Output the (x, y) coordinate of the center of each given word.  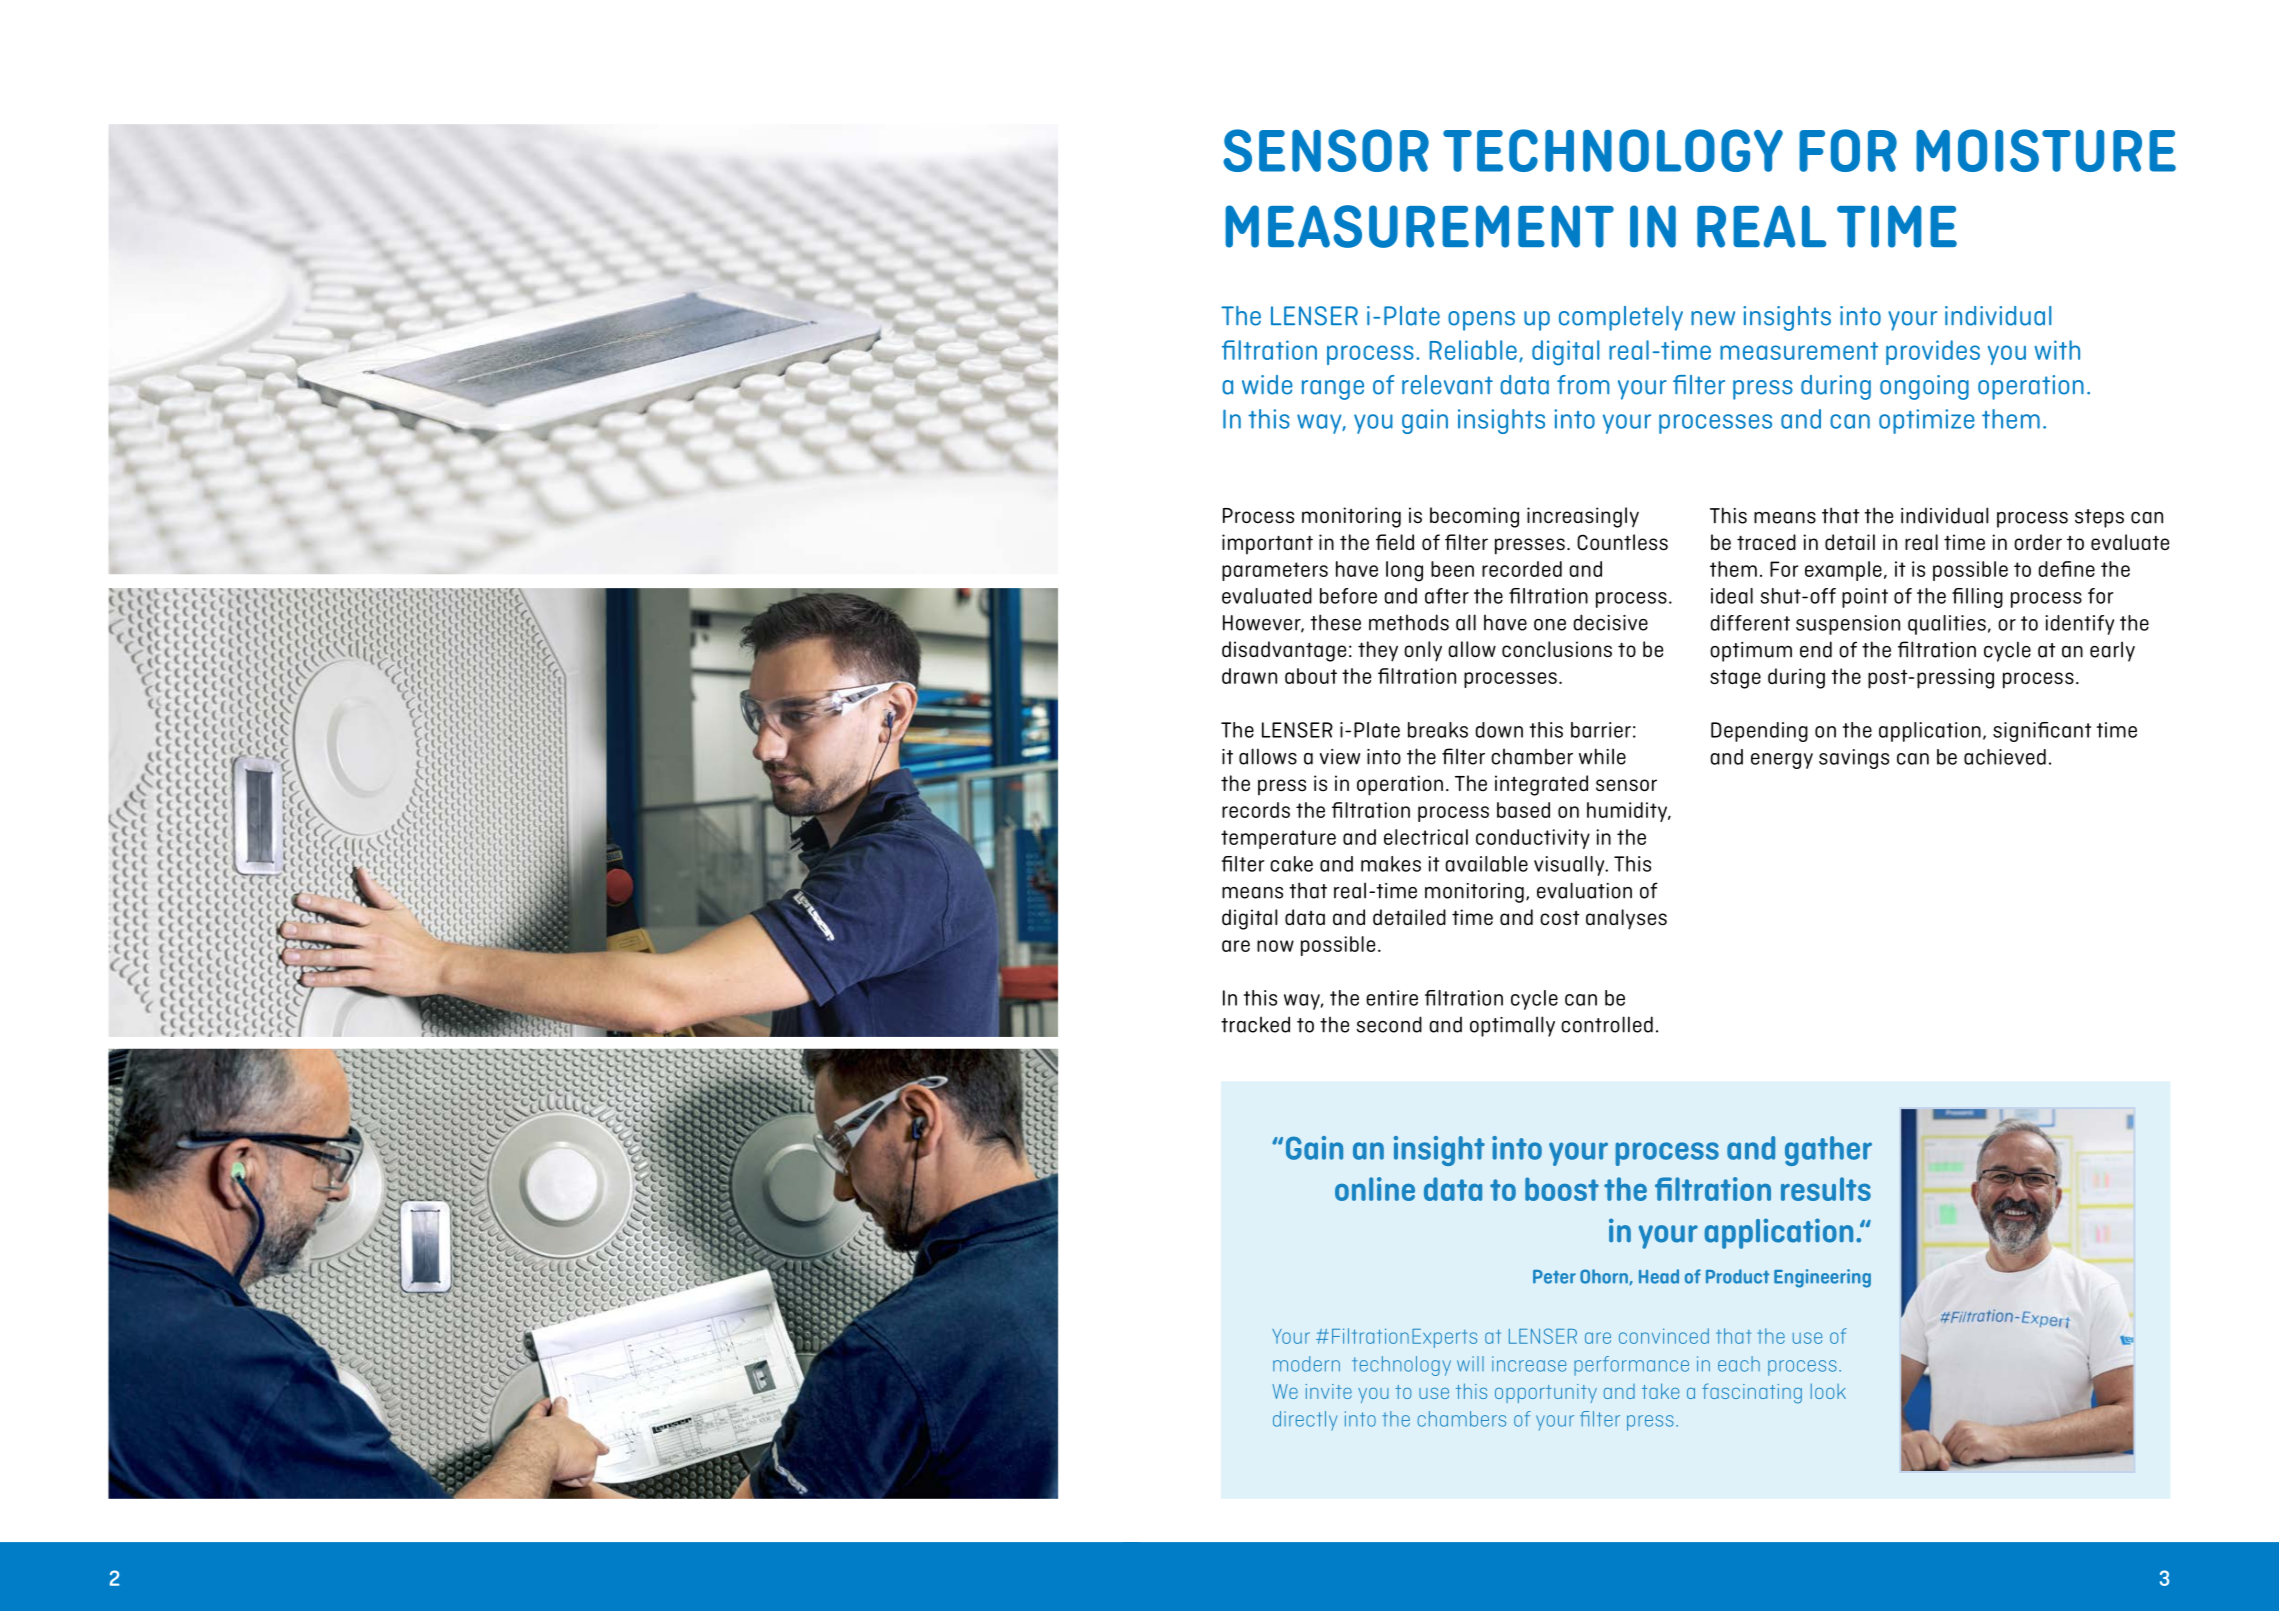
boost (1562, 1189)
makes (1391, 864)
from (1583, 385)
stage (1735, 679)
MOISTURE (2046, 150)
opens (1481, 321)
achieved (2005, 757)
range (1333, 390)
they (1378, 651)
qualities (1947, 625)
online (1375, 1189)
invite (1328, 1391)
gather (1828, 1151)
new (1713, 318)
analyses (1626, 919)
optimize (1927, 421)
